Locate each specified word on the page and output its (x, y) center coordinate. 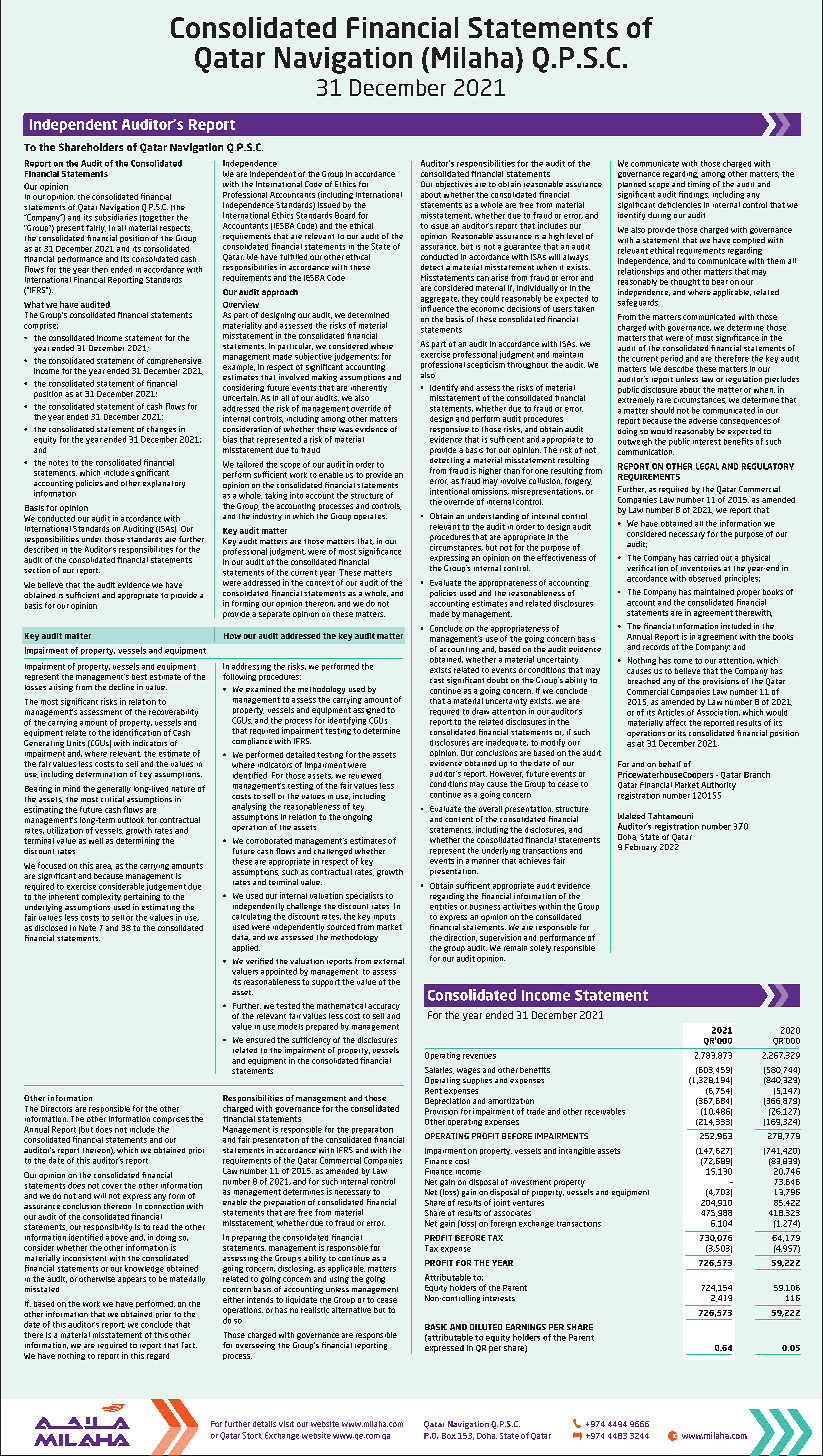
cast (437, 680)
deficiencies (679, 205)
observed (705, 578)
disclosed (51, 928)
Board (345, 215)
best (139, 677)
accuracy (384, 1007)
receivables (605, 1111)
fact (189, 1345)
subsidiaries (116, 217)
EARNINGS (526, 1327)
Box (449, 1436)
